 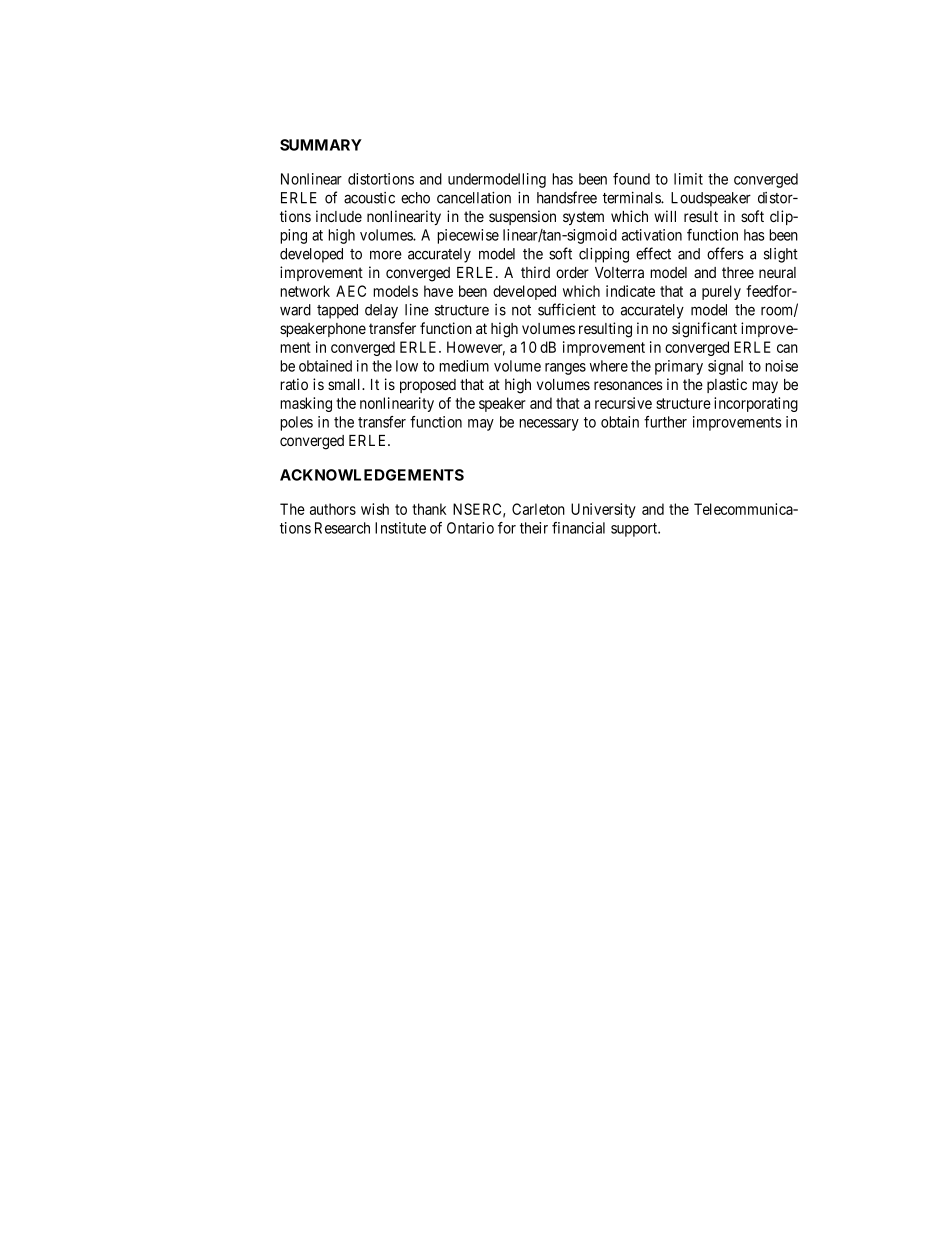 I want to click on authors, so click(x=333, y=509).
